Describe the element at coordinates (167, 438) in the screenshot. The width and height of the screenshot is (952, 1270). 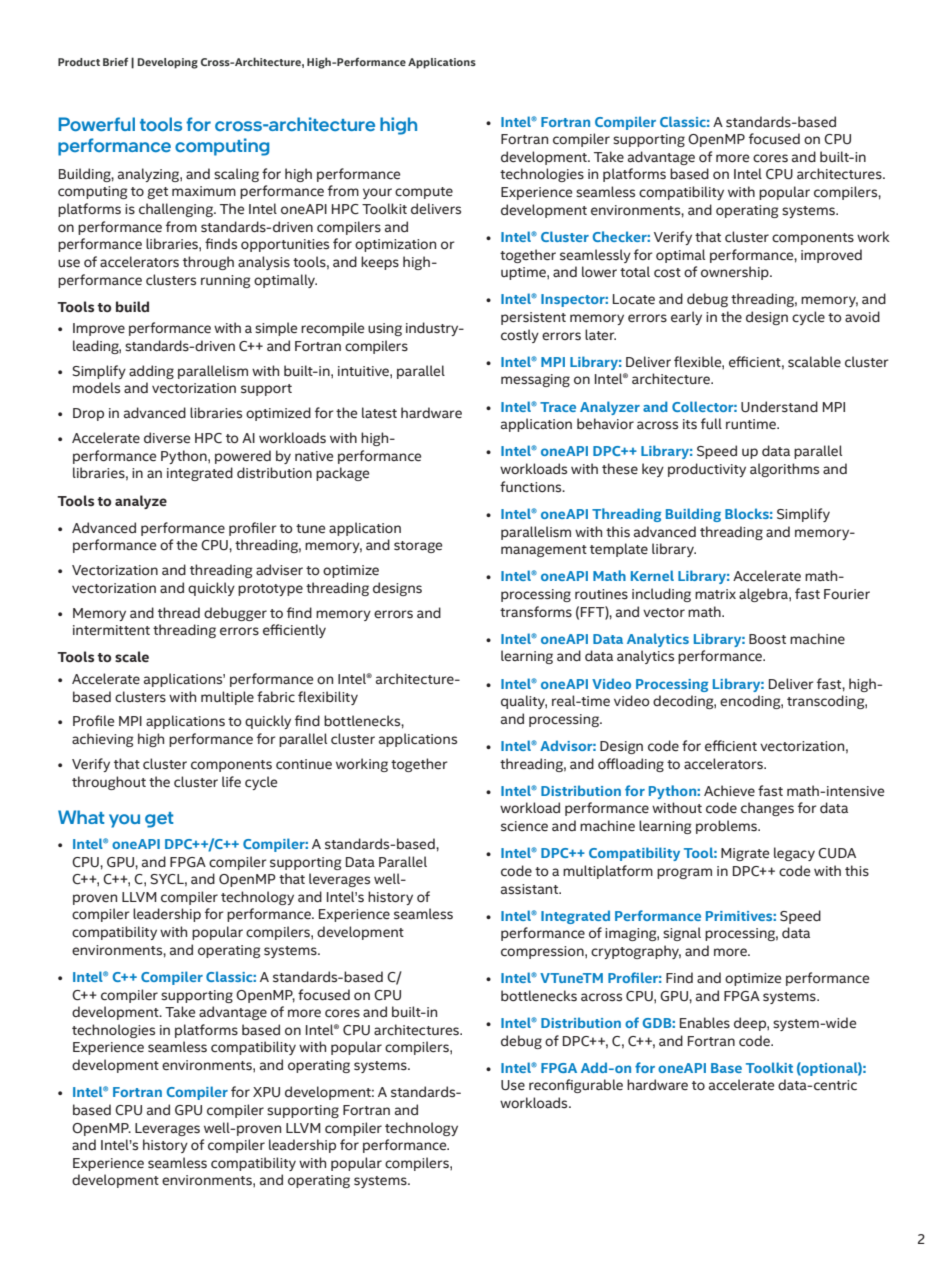
I see `diverse` at that location.
